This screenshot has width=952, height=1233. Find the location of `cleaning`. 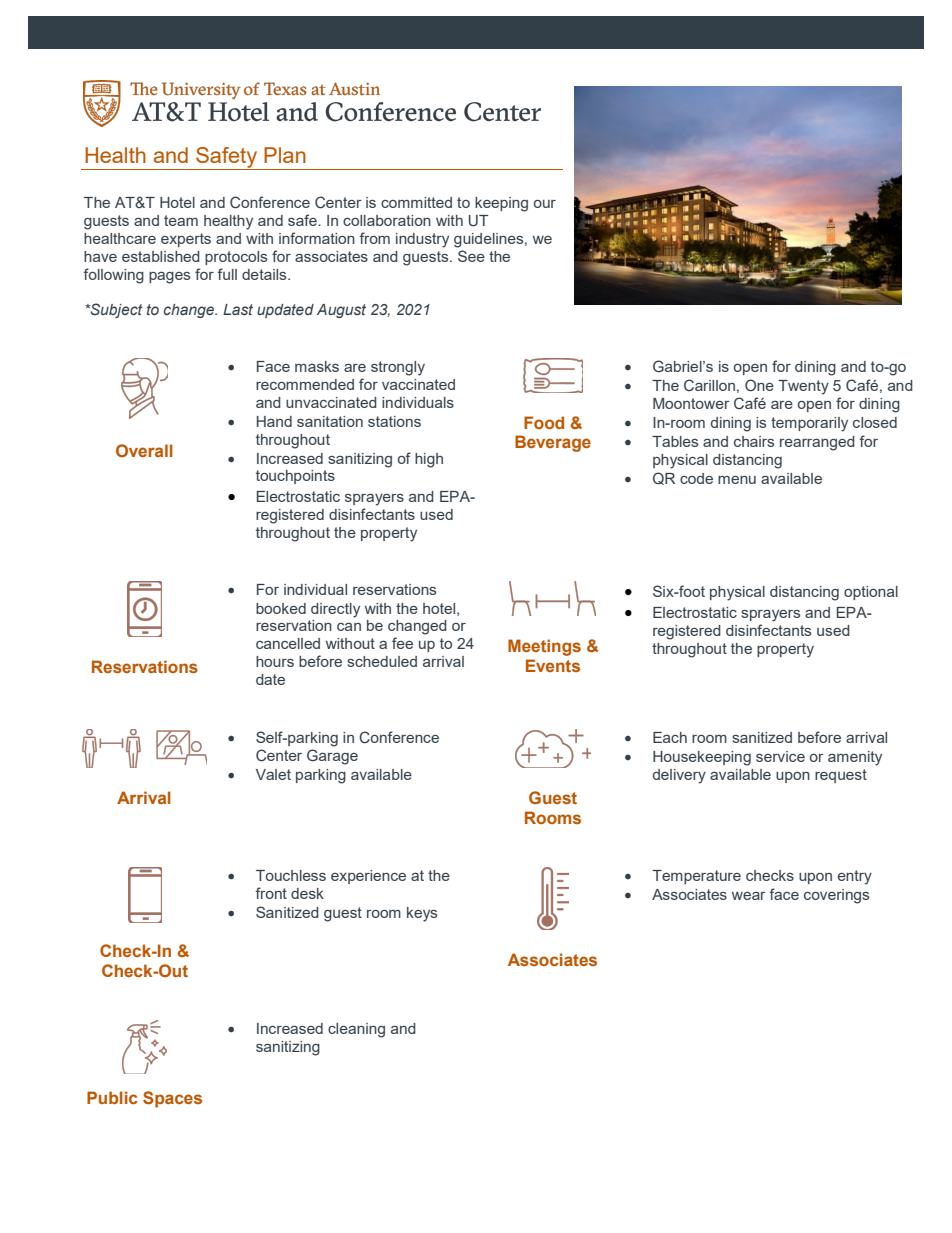

cleaning is located at coordinates (356, 1030).
